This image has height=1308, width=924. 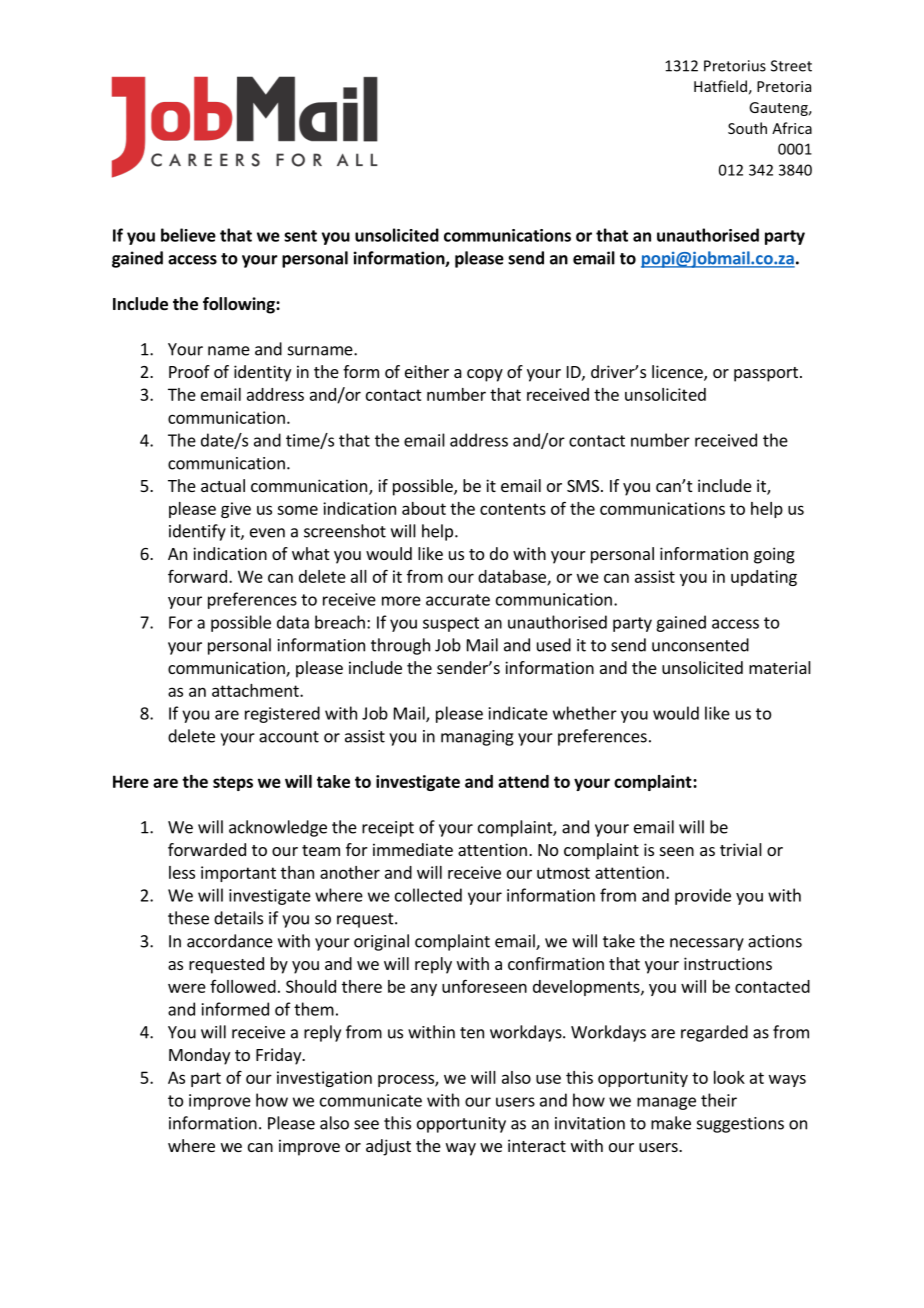 What do you see at coordinates (188, 235) in the image?
I see `believe` at bounding box center [188, 235].
